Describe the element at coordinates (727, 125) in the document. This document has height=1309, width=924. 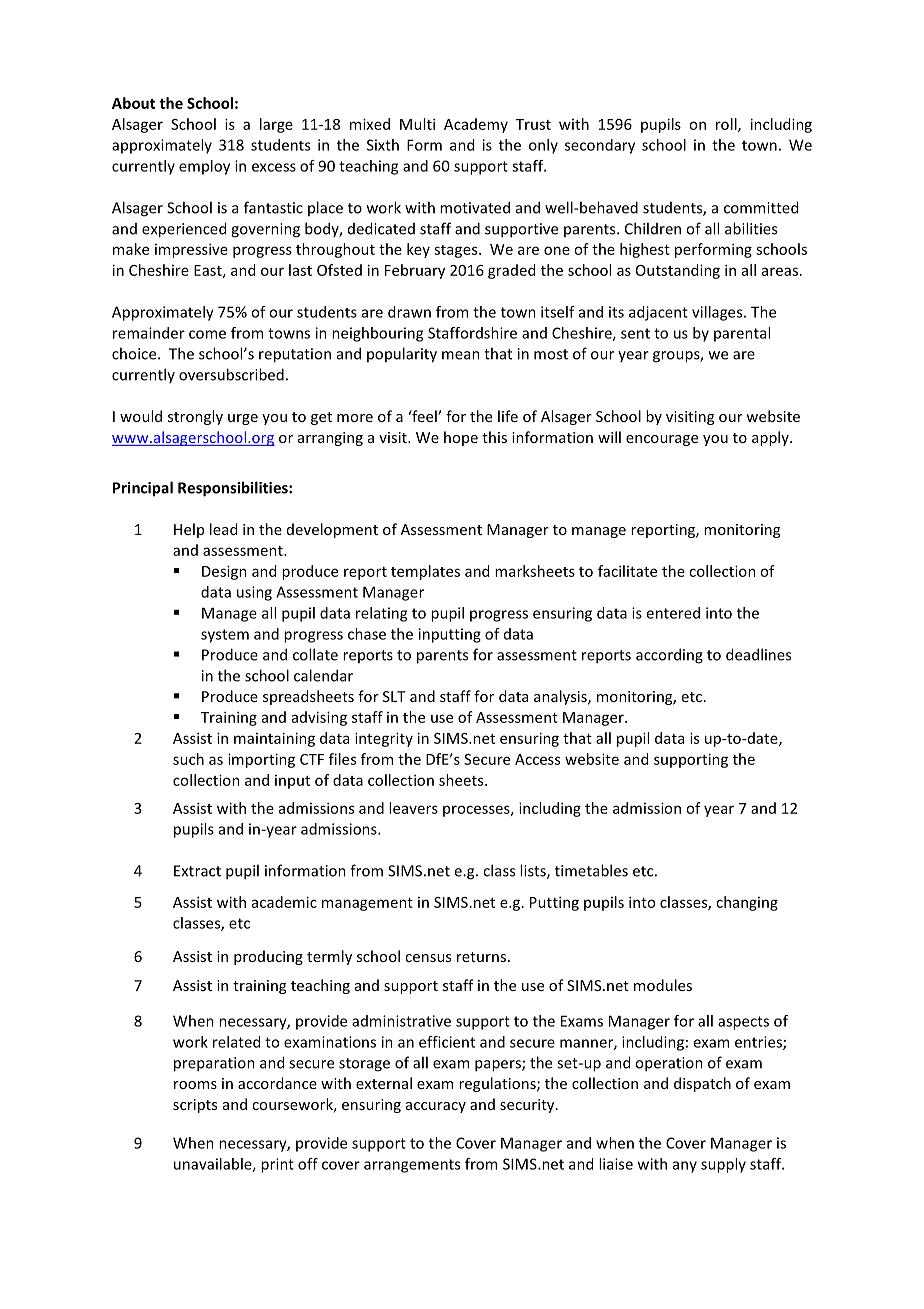
I see `roll` at that location.
